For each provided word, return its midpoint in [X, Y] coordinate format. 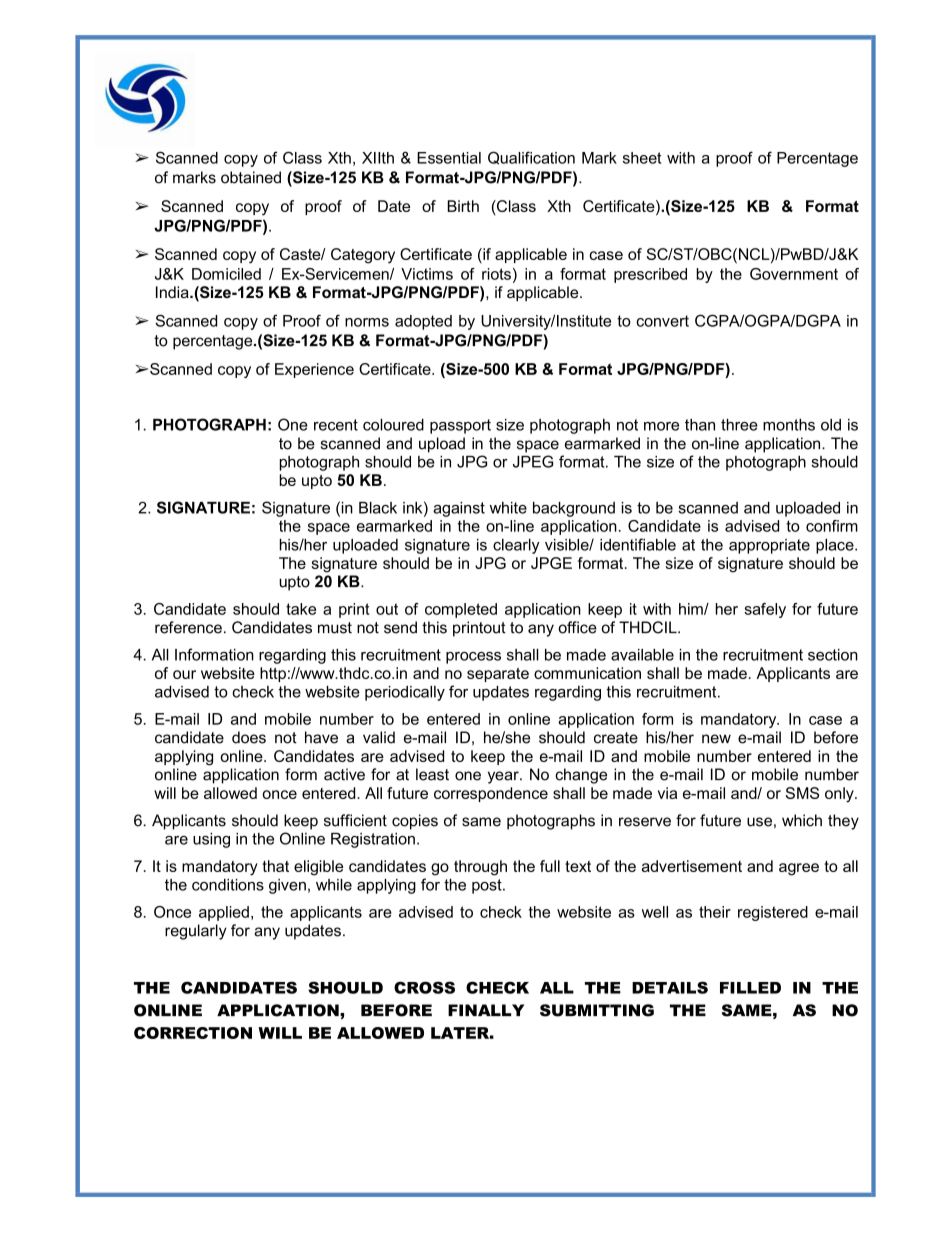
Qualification [531, 158]
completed [461, 610]
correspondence [491, 794]
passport [460, 426]
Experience [314, 370]
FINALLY [486, 1010]
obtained [251, 177]
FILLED [750, 988]
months [789, 425]
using [211, 840]
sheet [642, 158]
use [759, 822]
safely [765, 610]
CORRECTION [193, 1033]
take [301, 609]
